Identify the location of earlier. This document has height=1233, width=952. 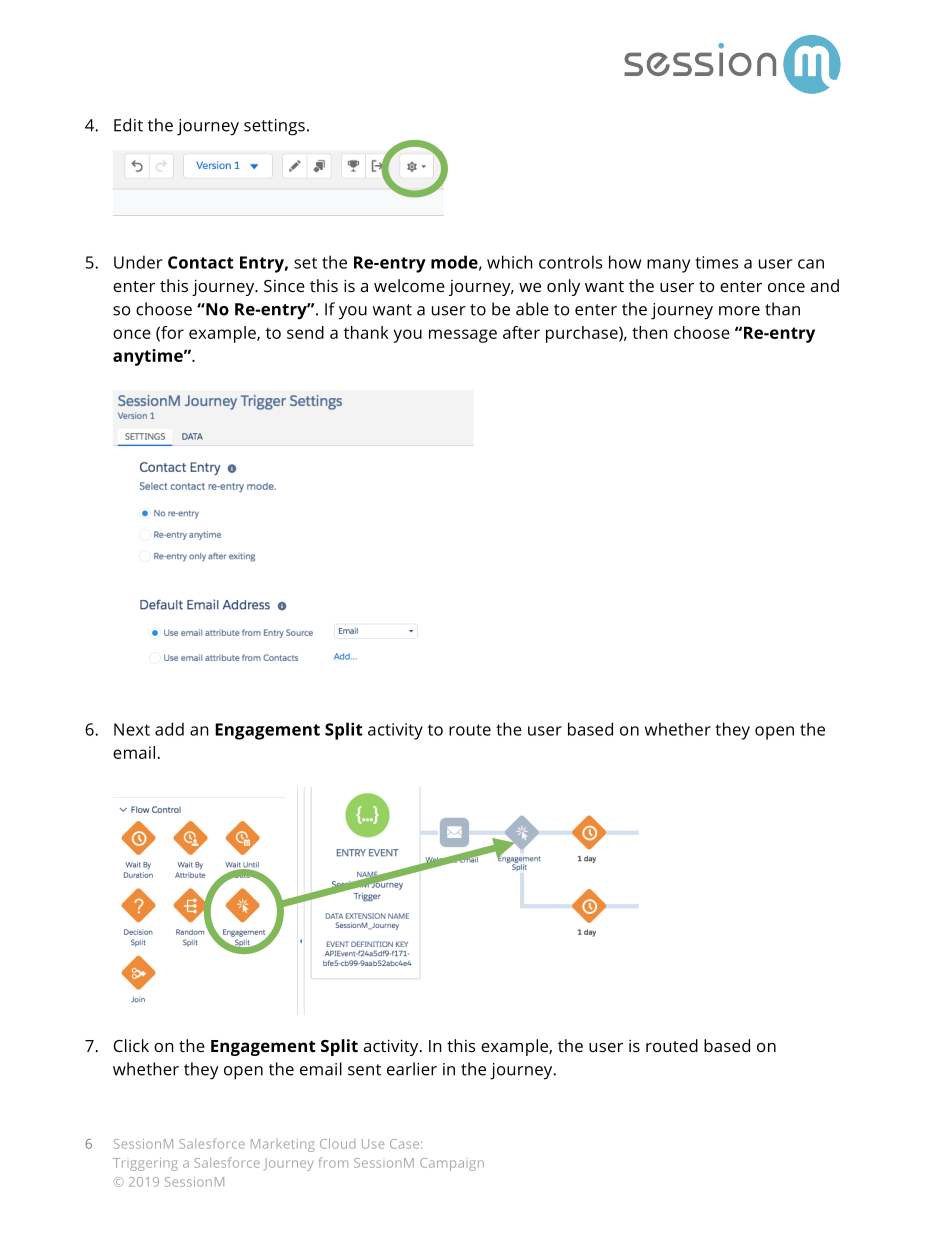
(412, 1069).
